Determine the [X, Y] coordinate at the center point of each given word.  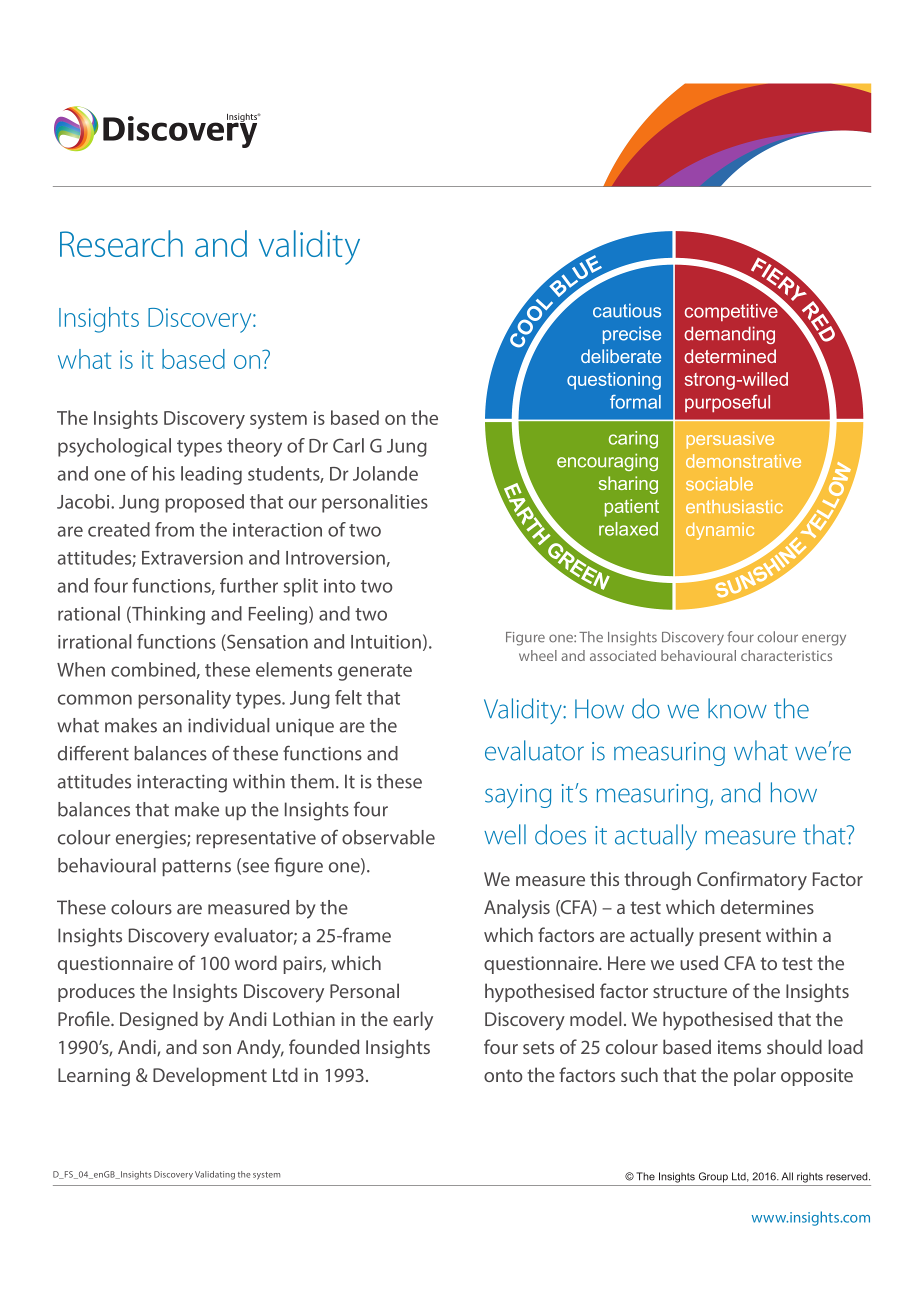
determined [730, 356]
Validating [215, 1175]
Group [713, 1177]
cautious [627, 311]
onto [503, 1075]
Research [121, 243]
